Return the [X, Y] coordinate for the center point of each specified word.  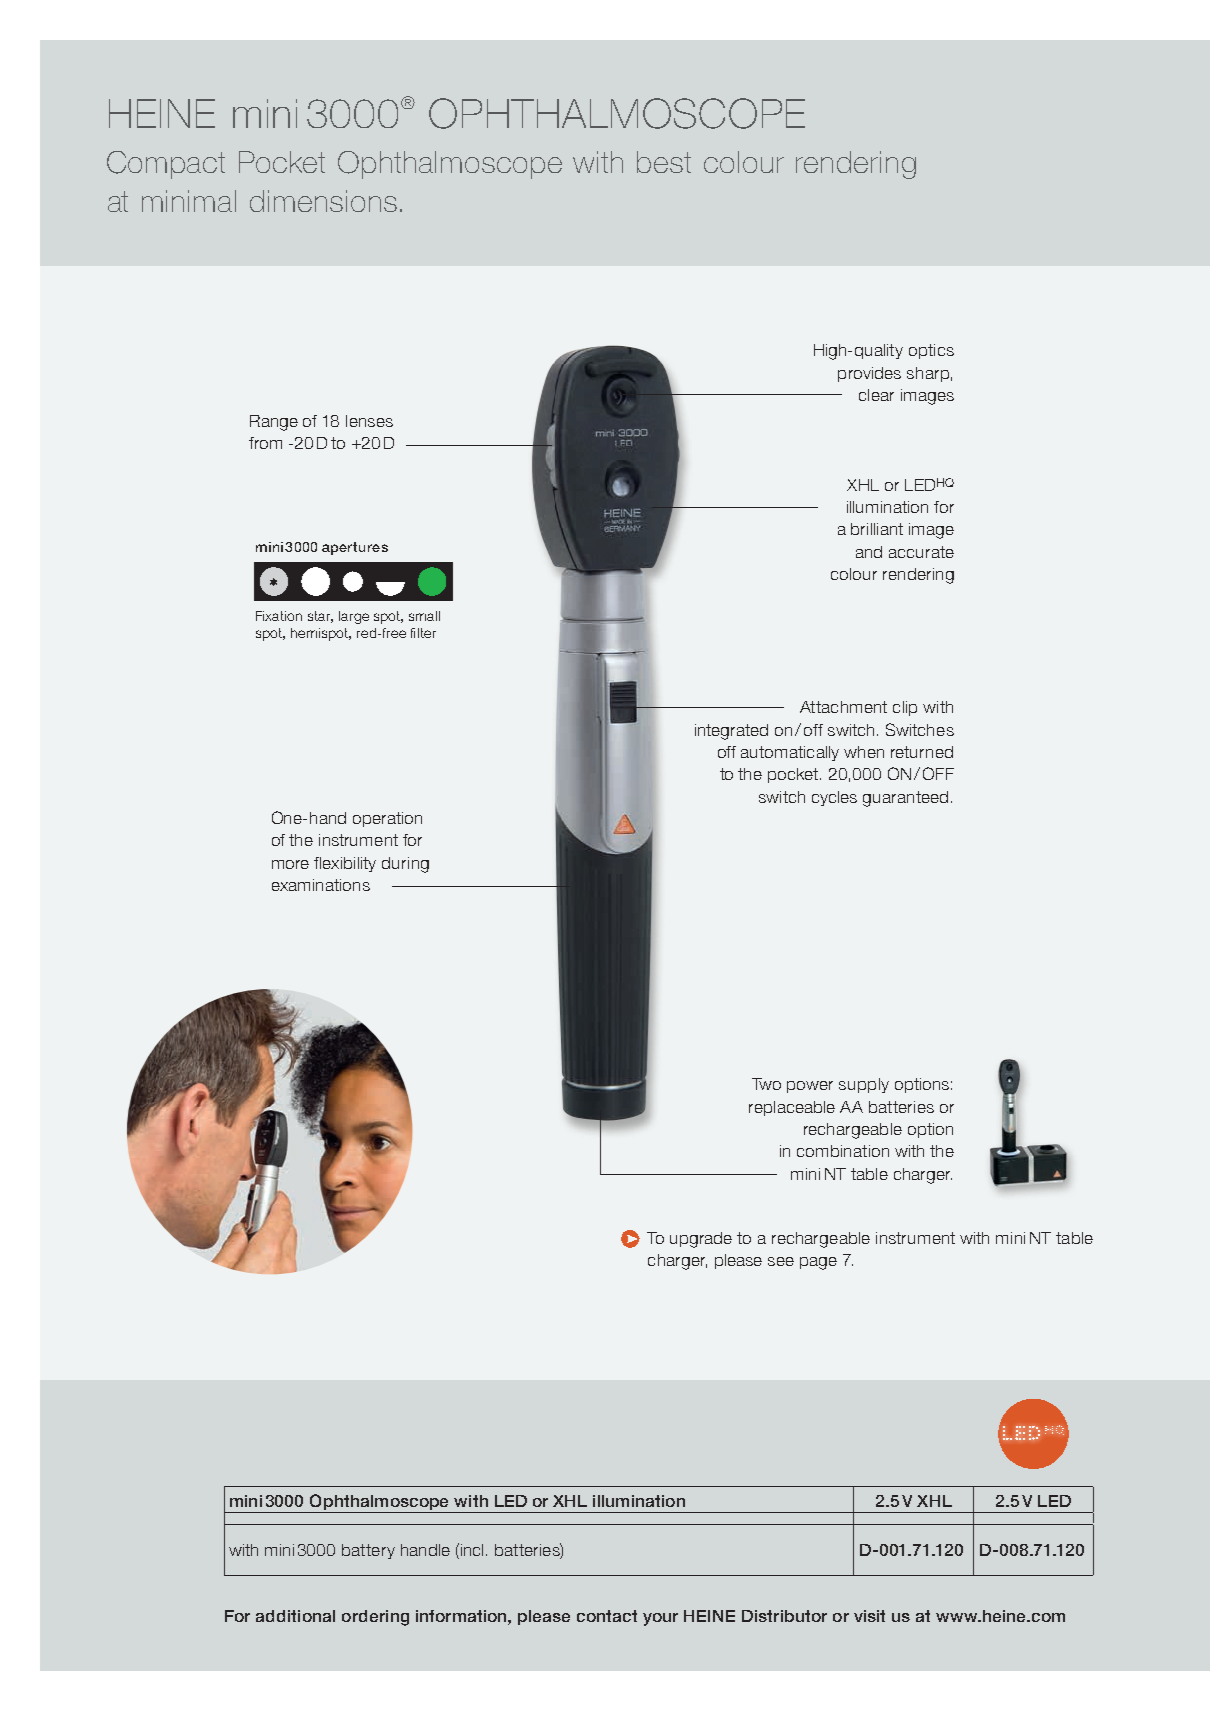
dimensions [323, 201]
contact [607, 1616]
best [664, 162]
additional [295, 1616]
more [290, 864]
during [405, 865]
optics [931, 351]
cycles [834, 798]
